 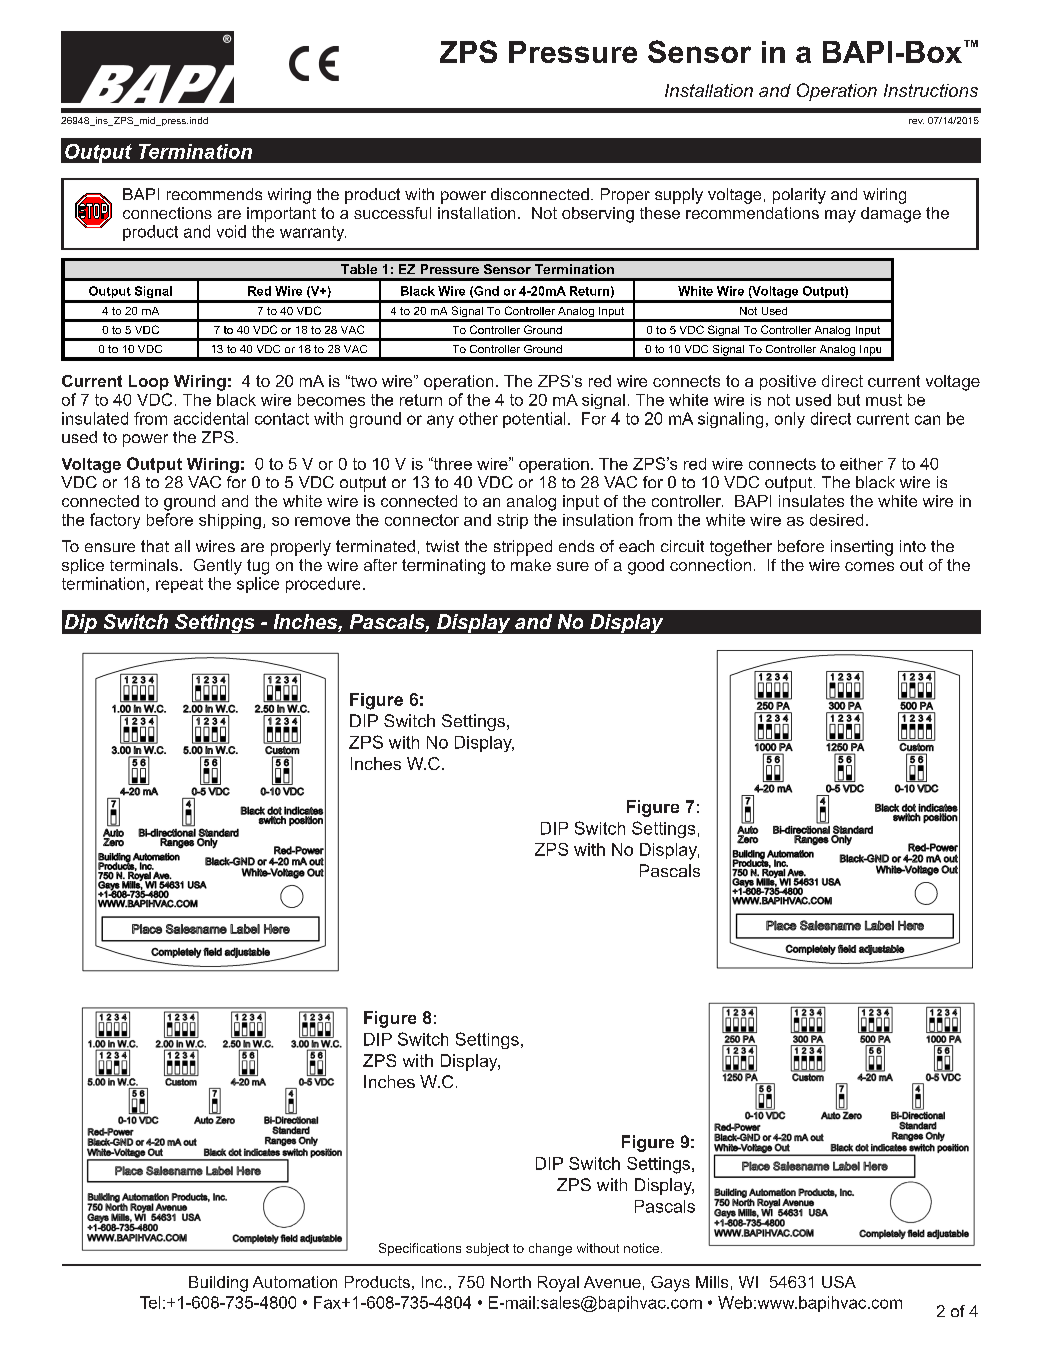 What do you see at coordinates (295, 1282) in the page?
I see `Automation` at bounding box center [295, 1282].
